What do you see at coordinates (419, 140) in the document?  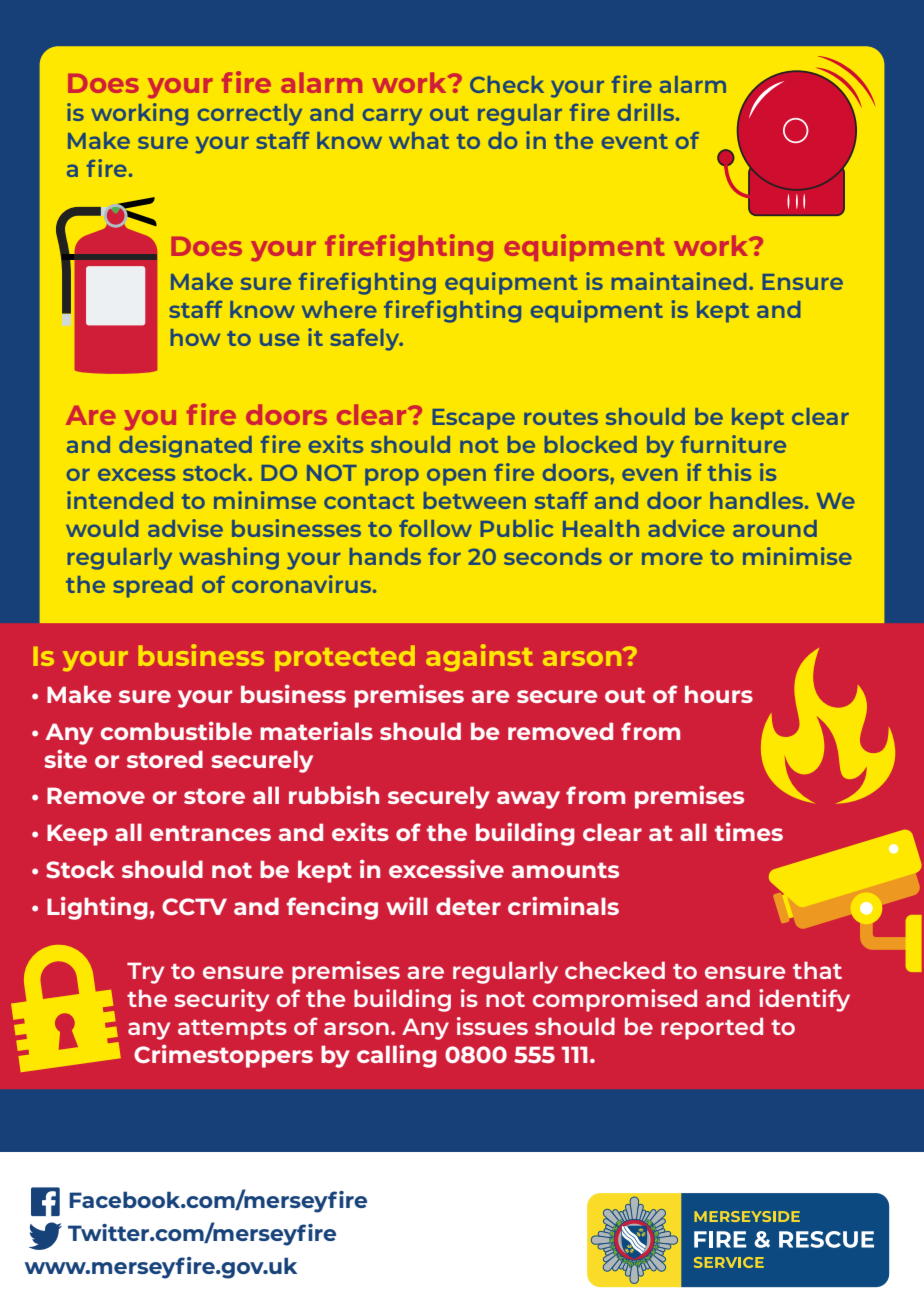 I see `what` at bounding box center [419, 140].
